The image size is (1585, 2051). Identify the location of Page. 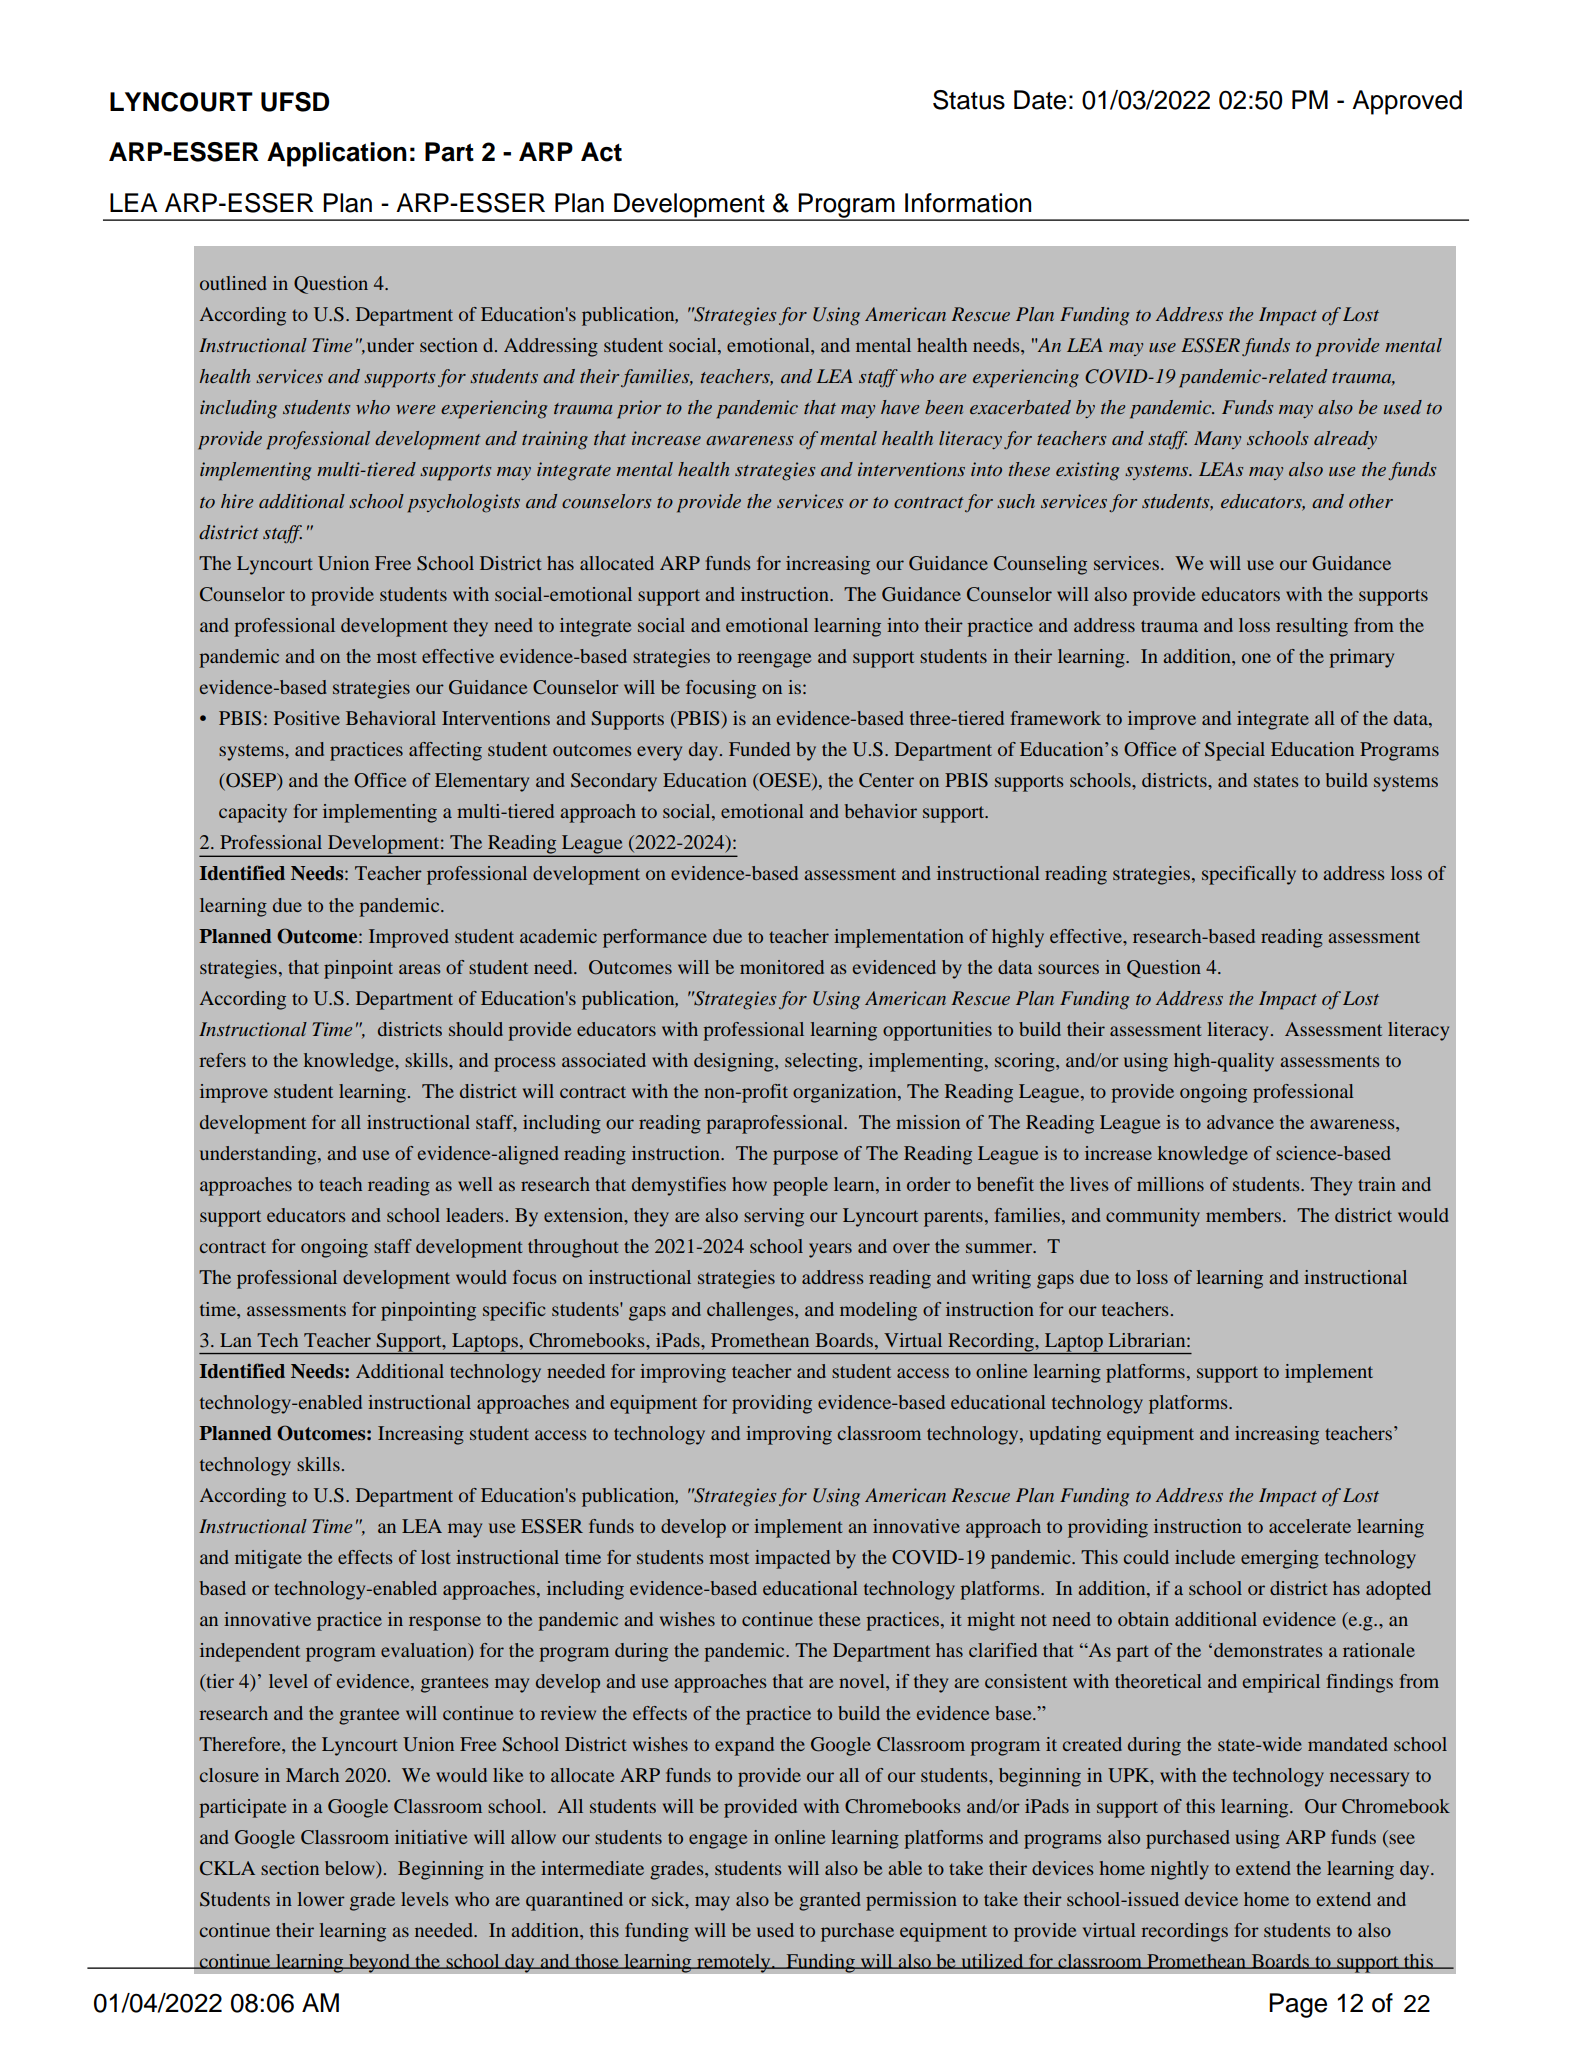
(1298, 2005).
